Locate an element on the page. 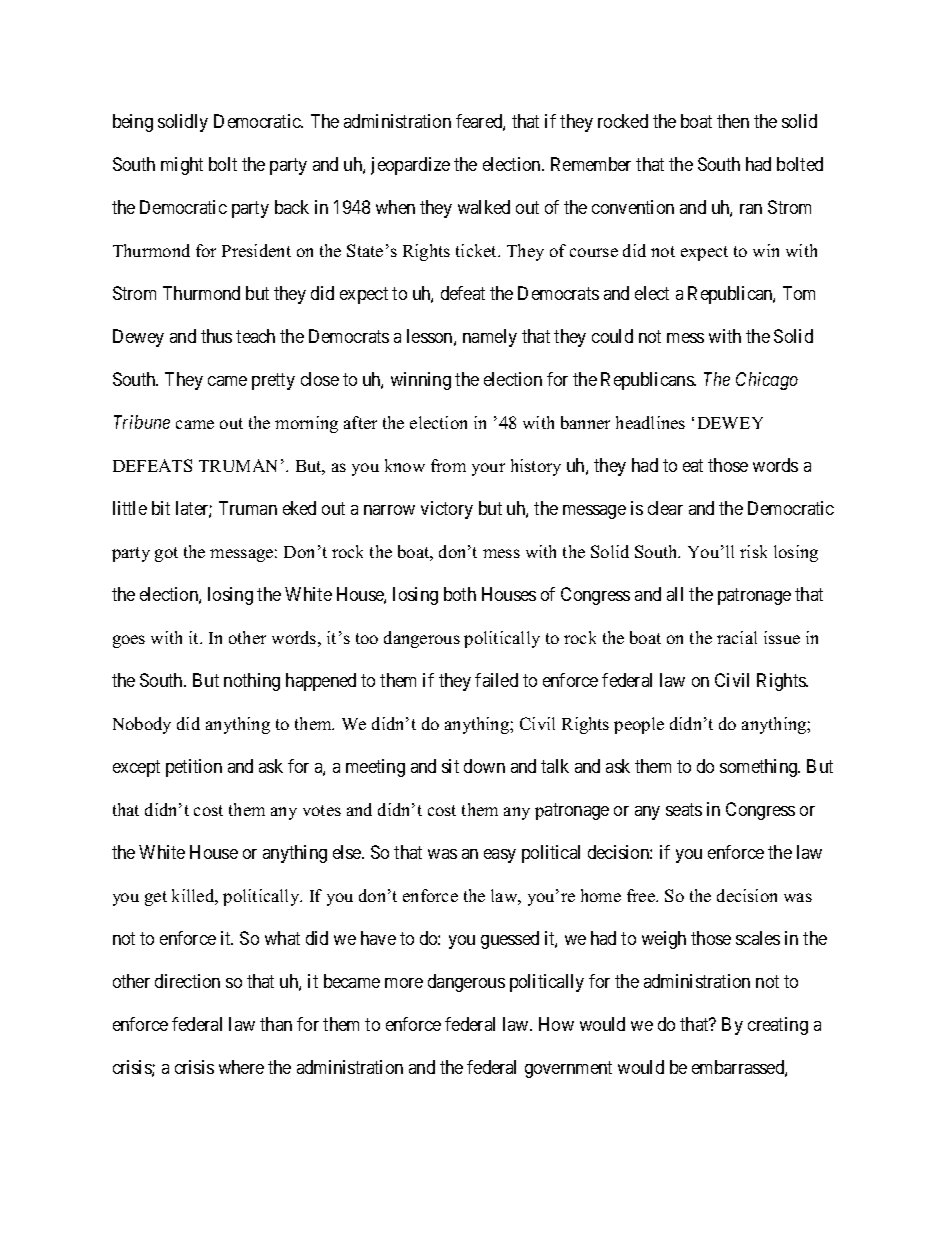 The width and height of the document is (952, 1233). easy is located at coordinates (500, 856).
